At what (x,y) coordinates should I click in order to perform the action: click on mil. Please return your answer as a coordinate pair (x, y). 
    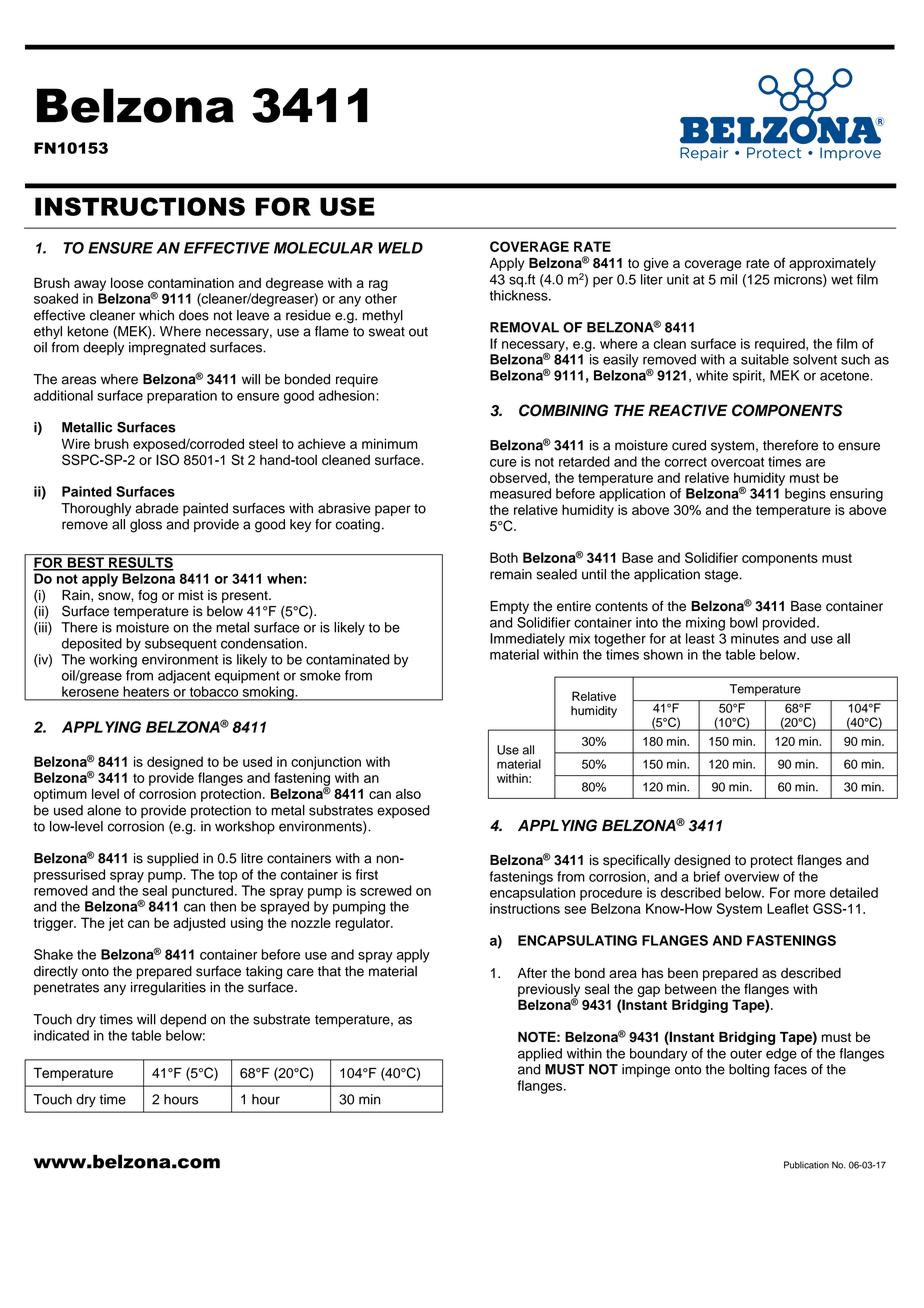
    Looking at the image, I should click on (728, 279).
